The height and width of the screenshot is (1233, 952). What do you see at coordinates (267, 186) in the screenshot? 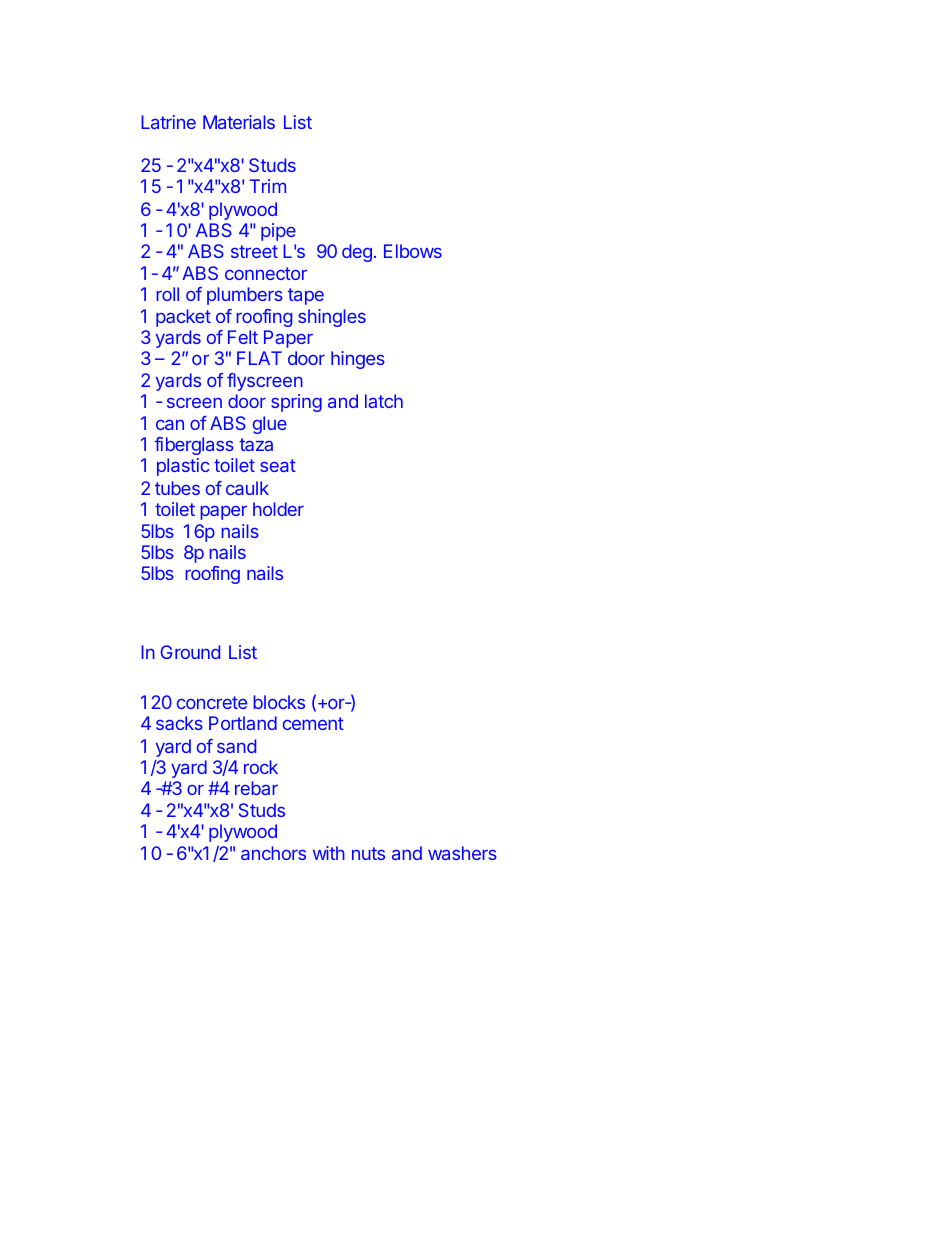
I see `Trim` at bounding box center [267, 186].
